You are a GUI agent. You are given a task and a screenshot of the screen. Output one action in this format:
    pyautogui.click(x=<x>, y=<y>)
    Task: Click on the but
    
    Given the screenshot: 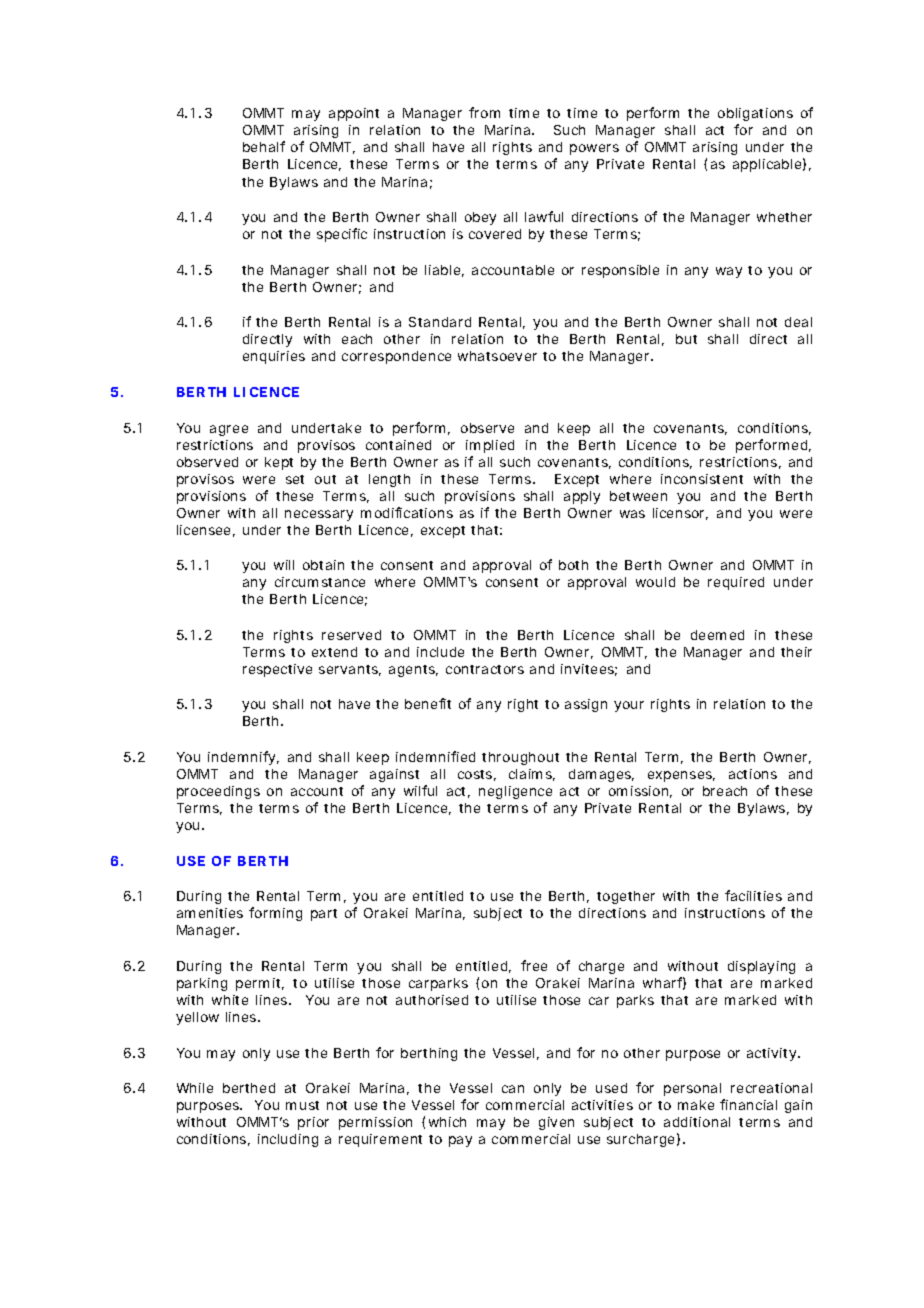 What is the action you would take?
    pyautogui.click(x=686, y=339)
